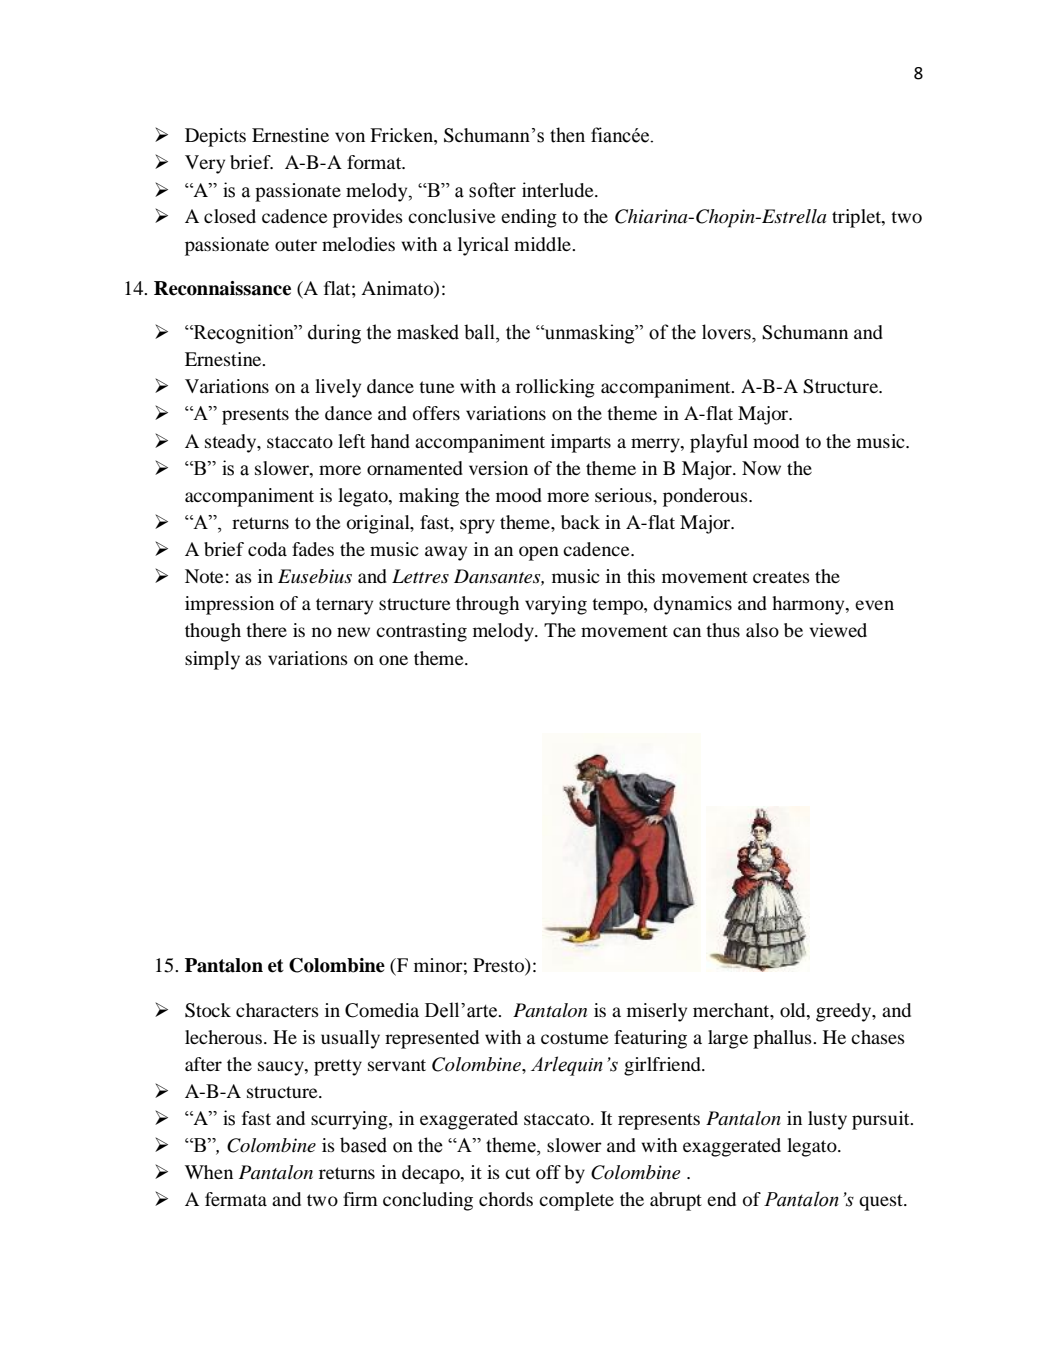 Image resolution: width=1046 pixels, height=1353 pixels. What do you see at coordinates (338, 388) in the screenshot?
I see `lively` at bounding box center [338, 388].
